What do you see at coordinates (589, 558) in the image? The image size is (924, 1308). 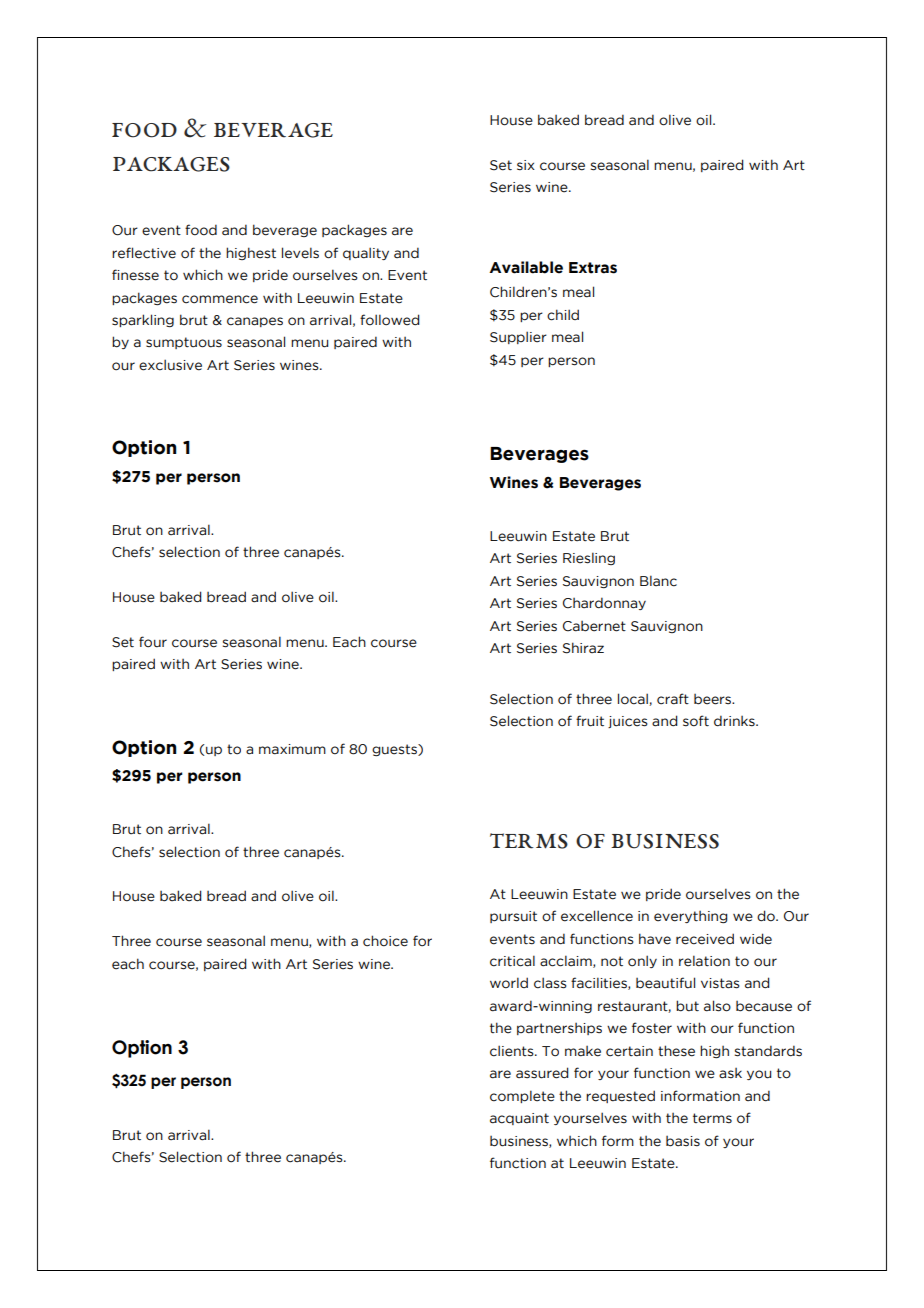 I see `Riesling` at bounding box center [589, 558].
